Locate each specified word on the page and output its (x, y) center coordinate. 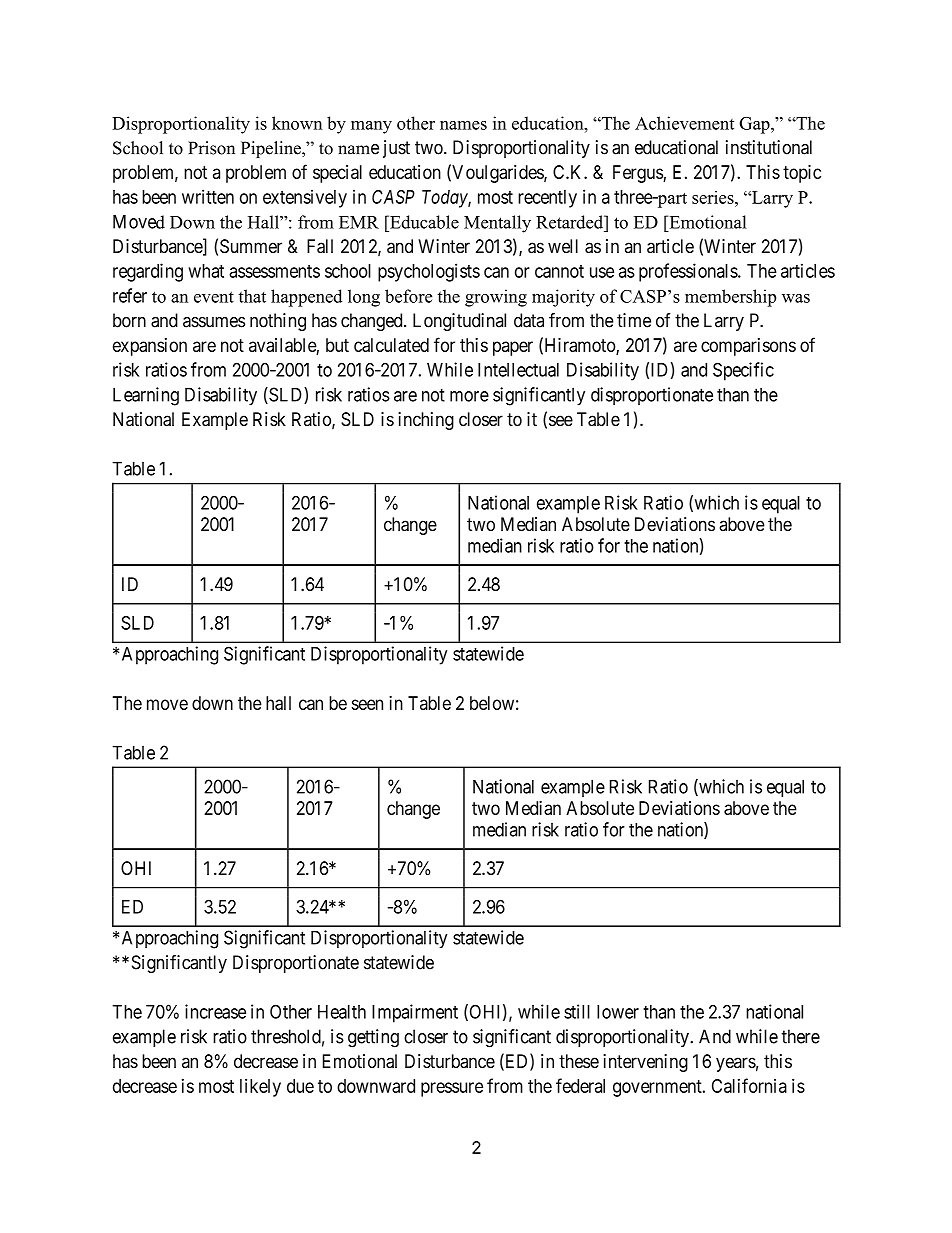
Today (445, 199)
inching (426, 421)
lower (618, 1012)
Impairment (415, 1013)
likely (260, 1088)
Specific (743, 371)
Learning (146, 396)
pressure (452, 1089)
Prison (211, 148)
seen (367, 704)
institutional (769, 147)
